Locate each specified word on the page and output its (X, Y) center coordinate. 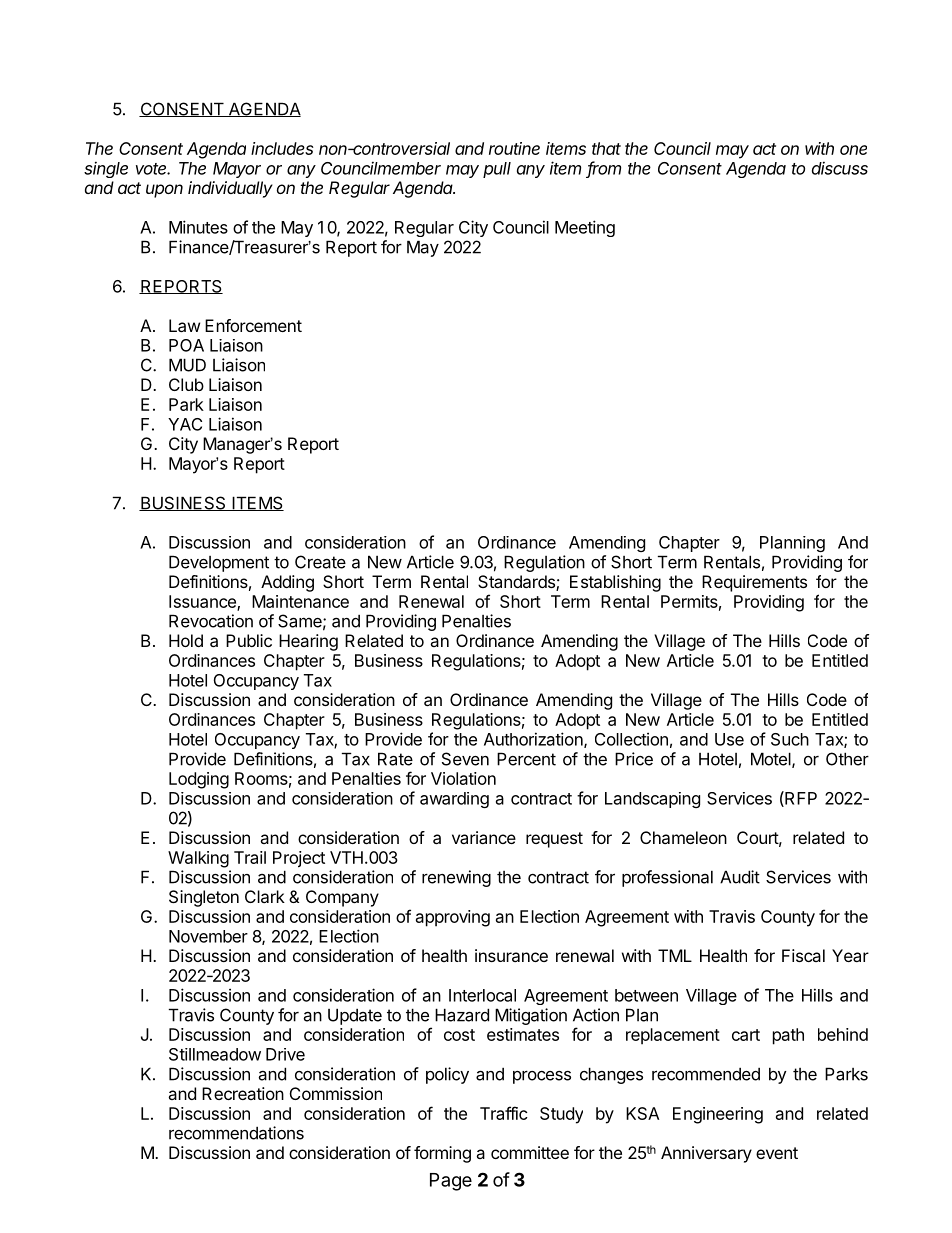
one (853, 150)
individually (230, 189)
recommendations (236, 1133)
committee (530, 1152)
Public (249, 640)
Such (790, 739)
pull (497, 170)
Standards (517, 583)
